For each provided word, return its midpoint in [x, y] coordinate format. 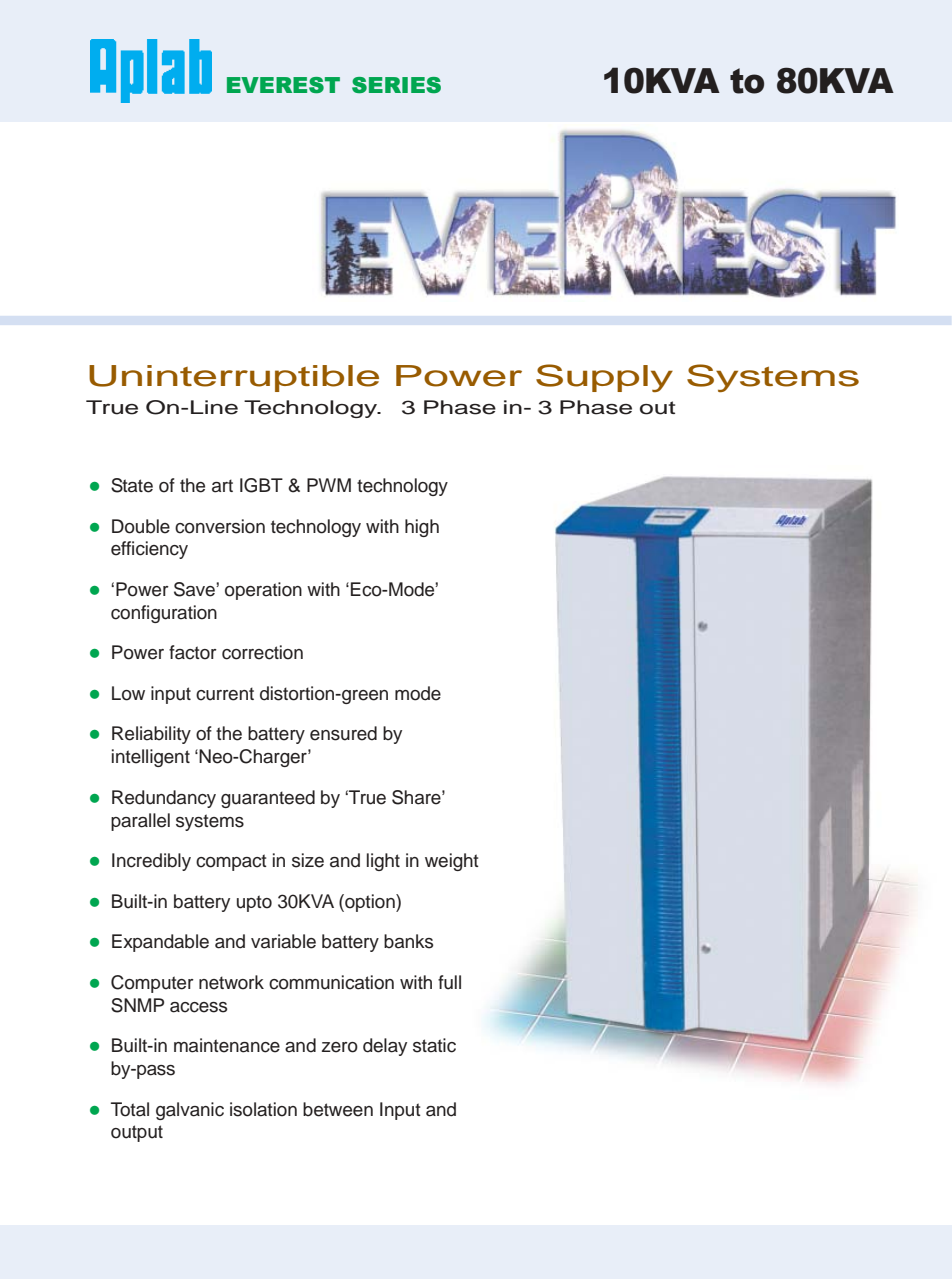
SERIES [396, 85]
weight [452, 862]
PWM [329, 485]
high [422, 528]
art [222, 486]
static [434, 1045]
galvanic [190, 1111]
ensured [343, 733]
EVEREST [283, 85]
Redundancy [164, 799]
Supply [604, 378]
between [338, 1109]
